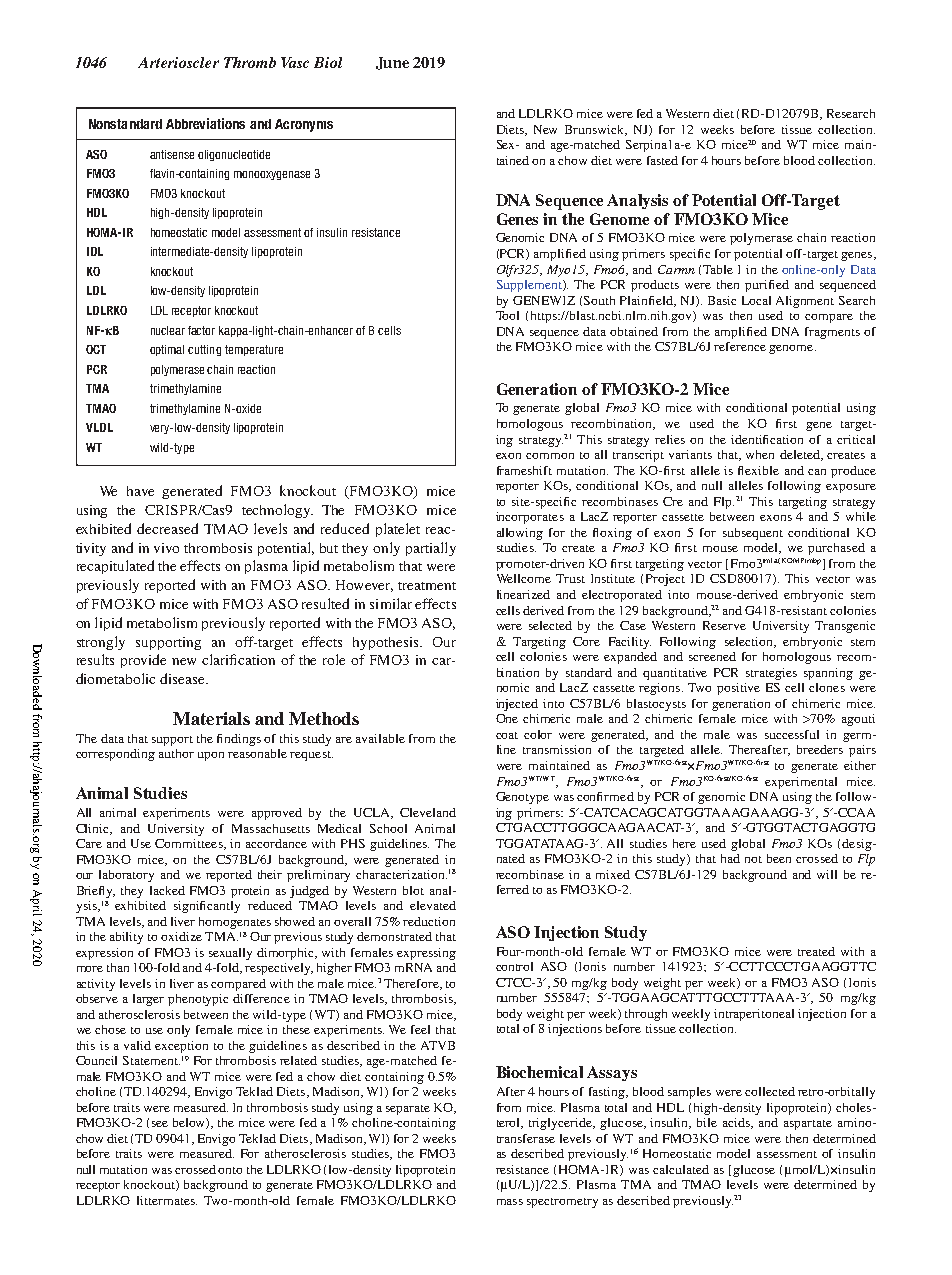 This screenshot has height=1275, width=952. I want to click on Abbreviations, so click(205, 123).
